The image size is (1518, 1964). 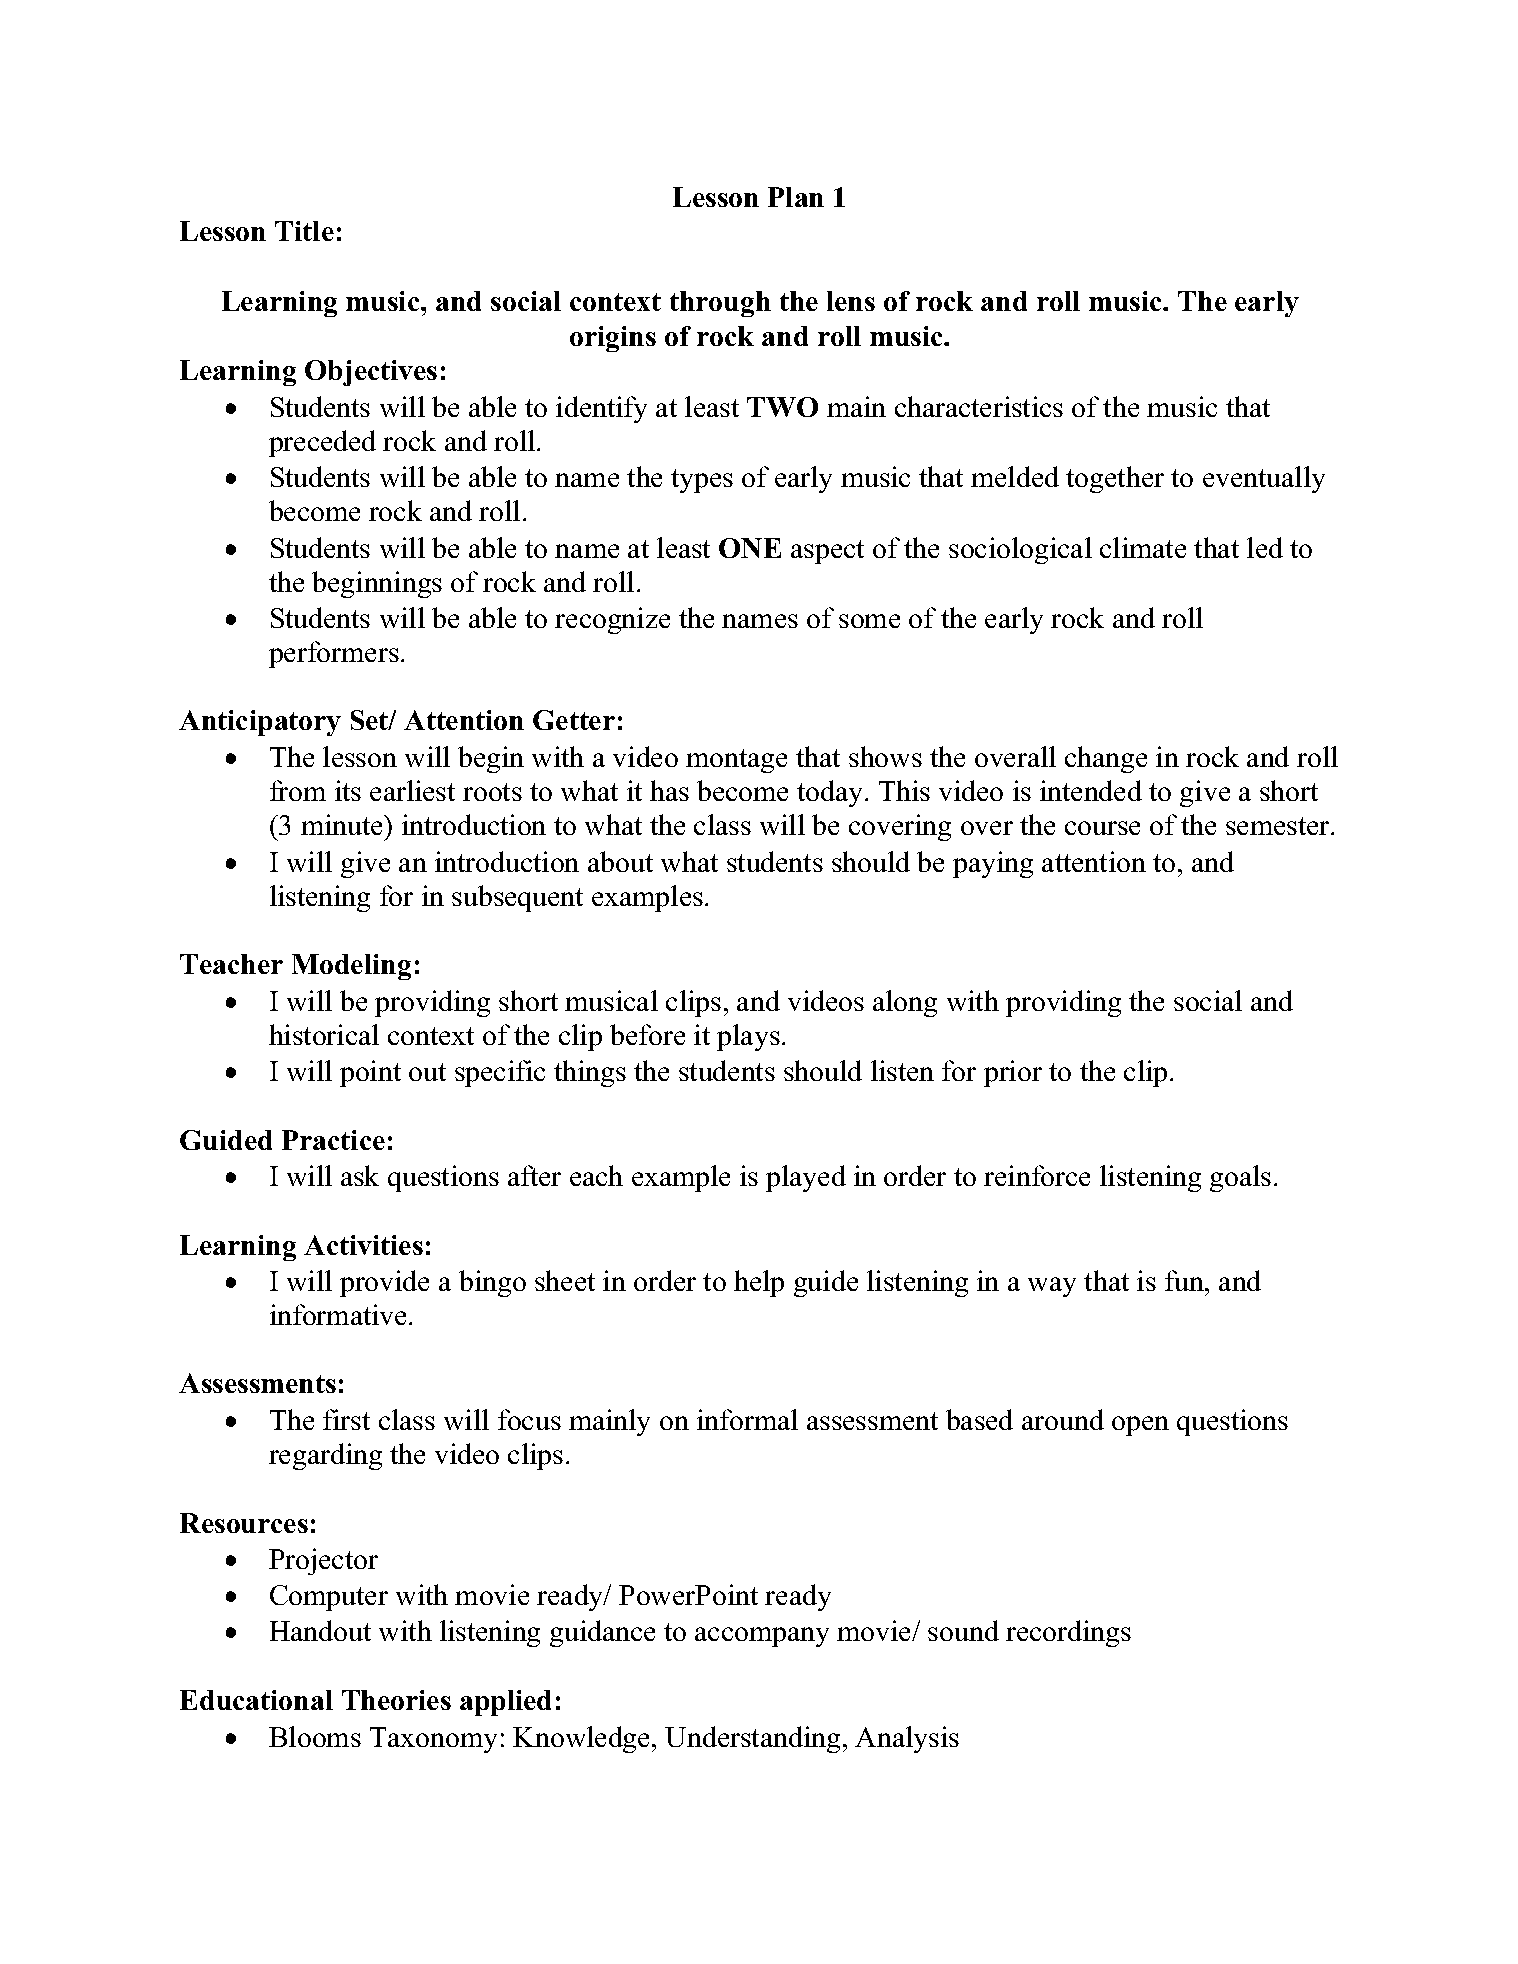 What do you see at coordinates (979, 406) in the screenshot?
I see `characteristics` at bounding box center [979, 406].
